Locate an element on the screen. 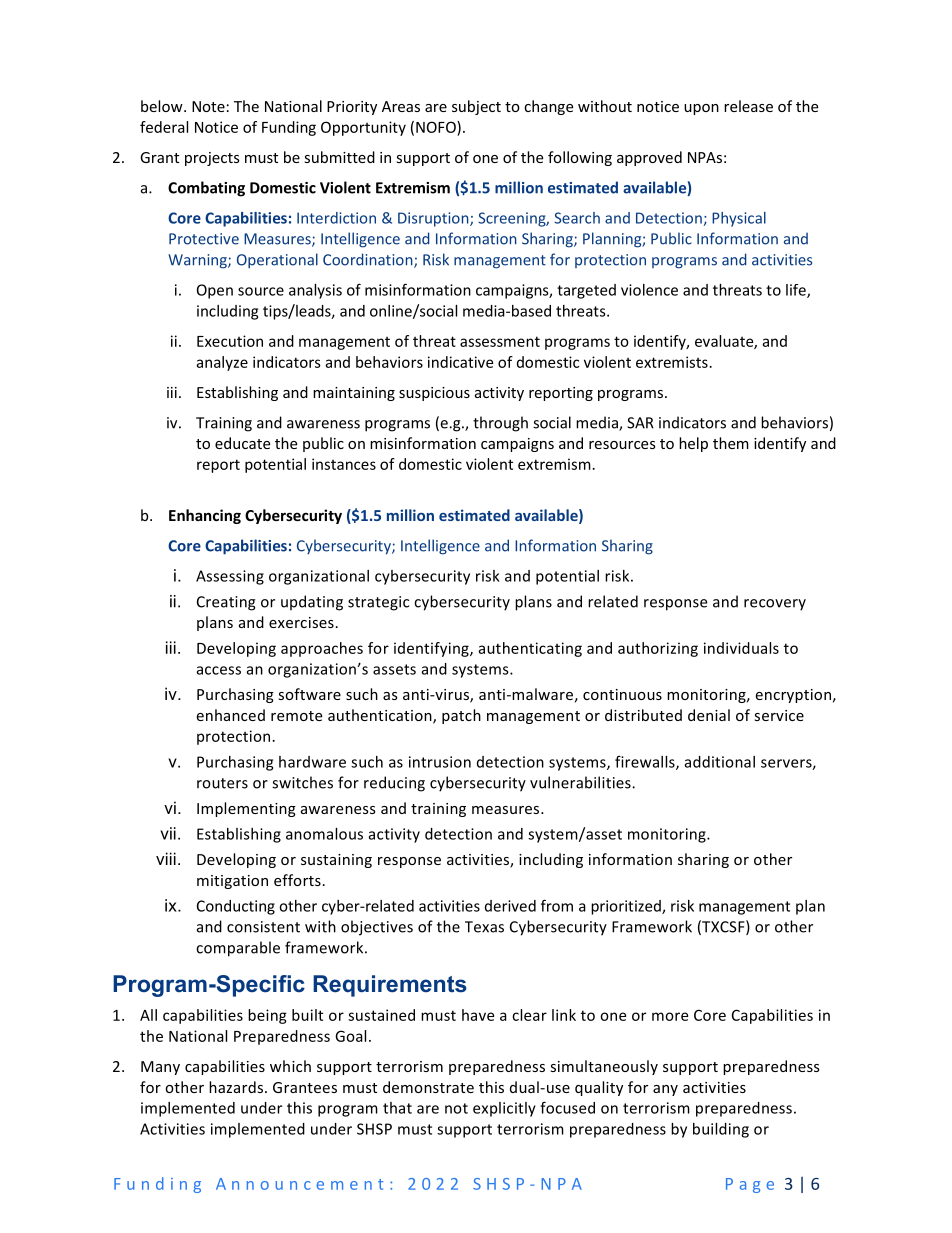 The height and width of the screenshot is (1233, 952). projects is located at coordinates (212, 159).
